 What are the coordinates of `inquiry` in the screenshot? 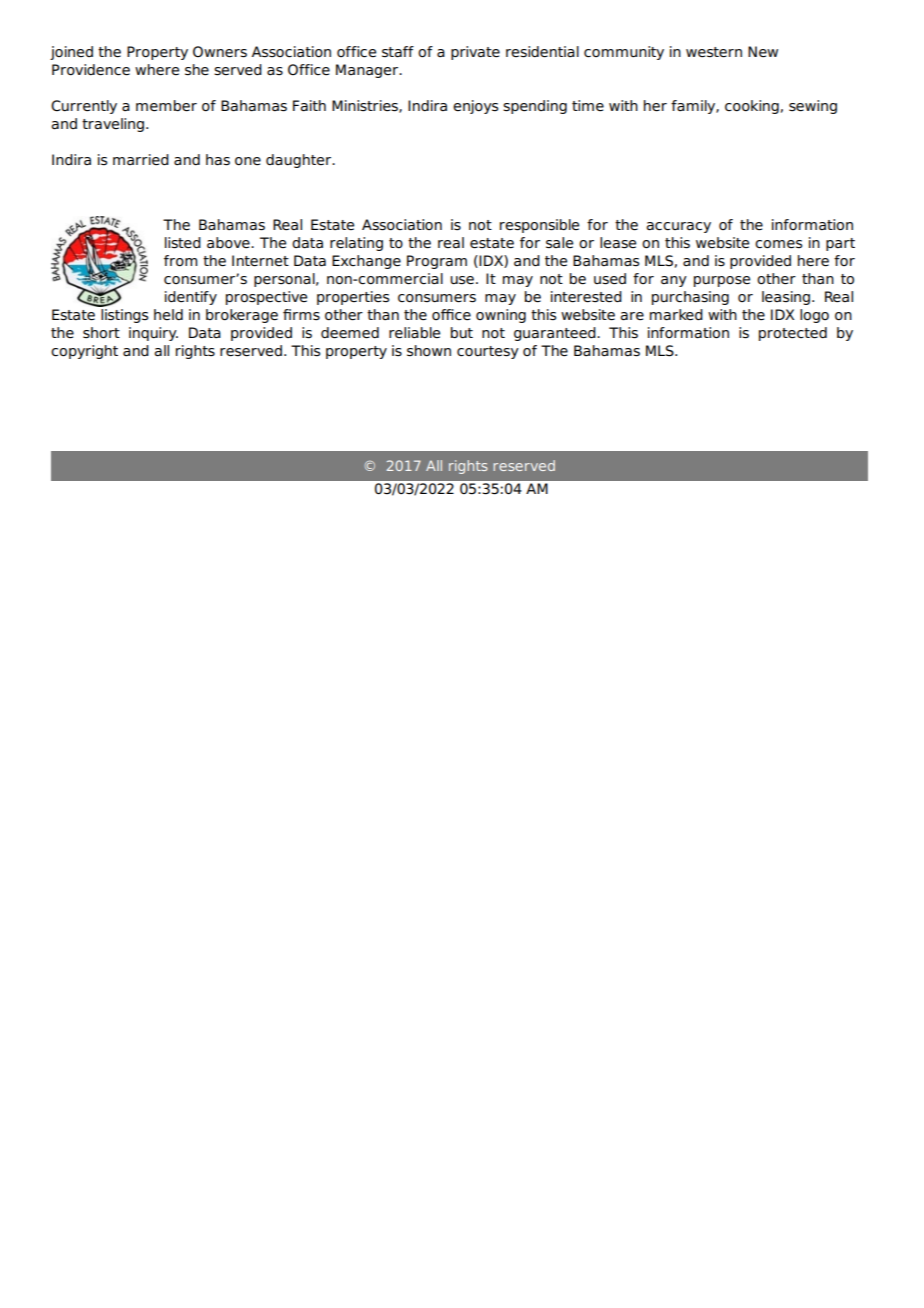 It's located at (153, 334).
